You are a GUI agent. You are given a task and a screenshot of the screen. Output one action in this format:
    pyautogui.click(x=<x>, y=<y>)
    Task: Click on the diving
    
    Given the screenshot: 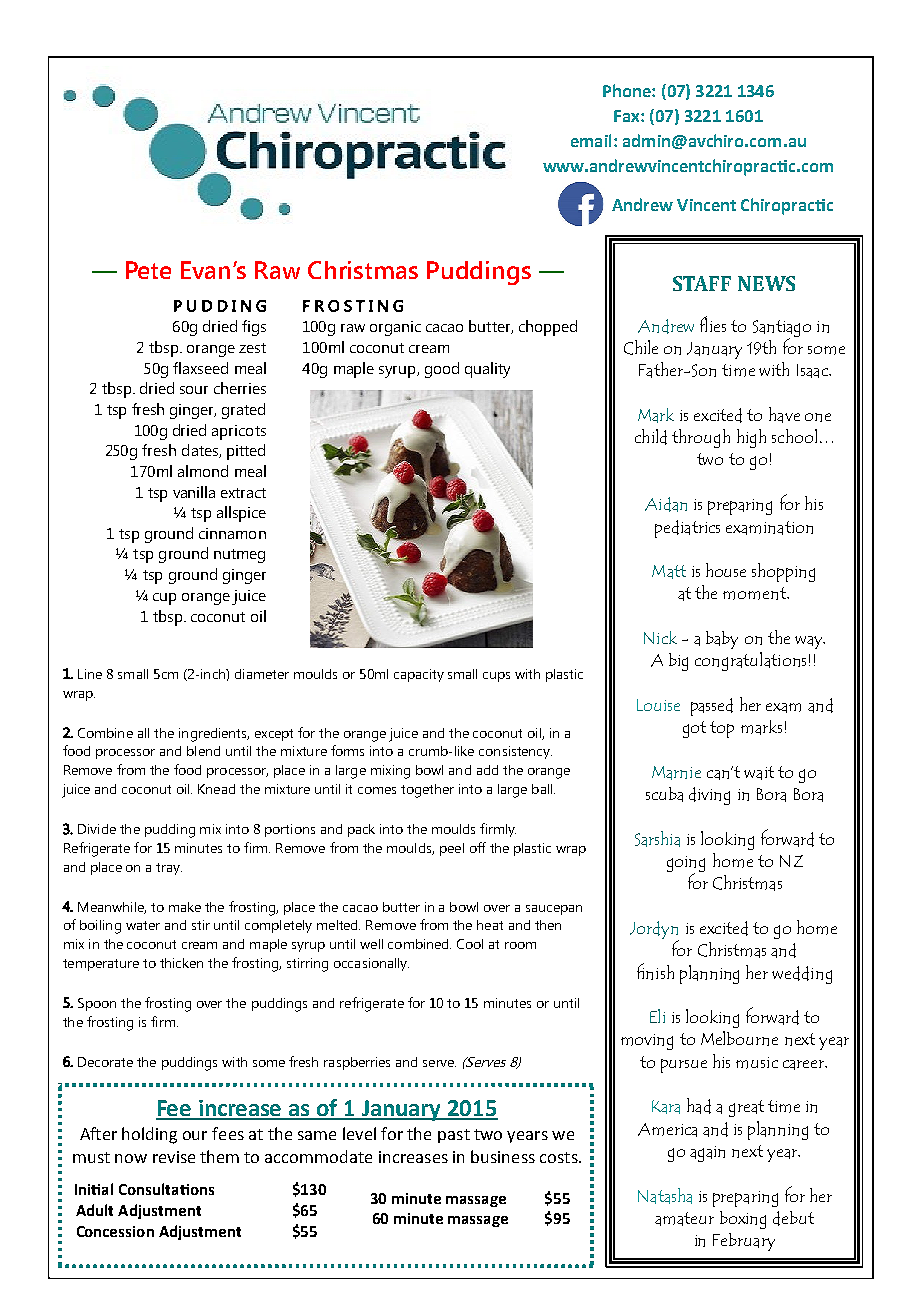 What is the action you would take?
    pyautogui.click(x=709, y=796)
